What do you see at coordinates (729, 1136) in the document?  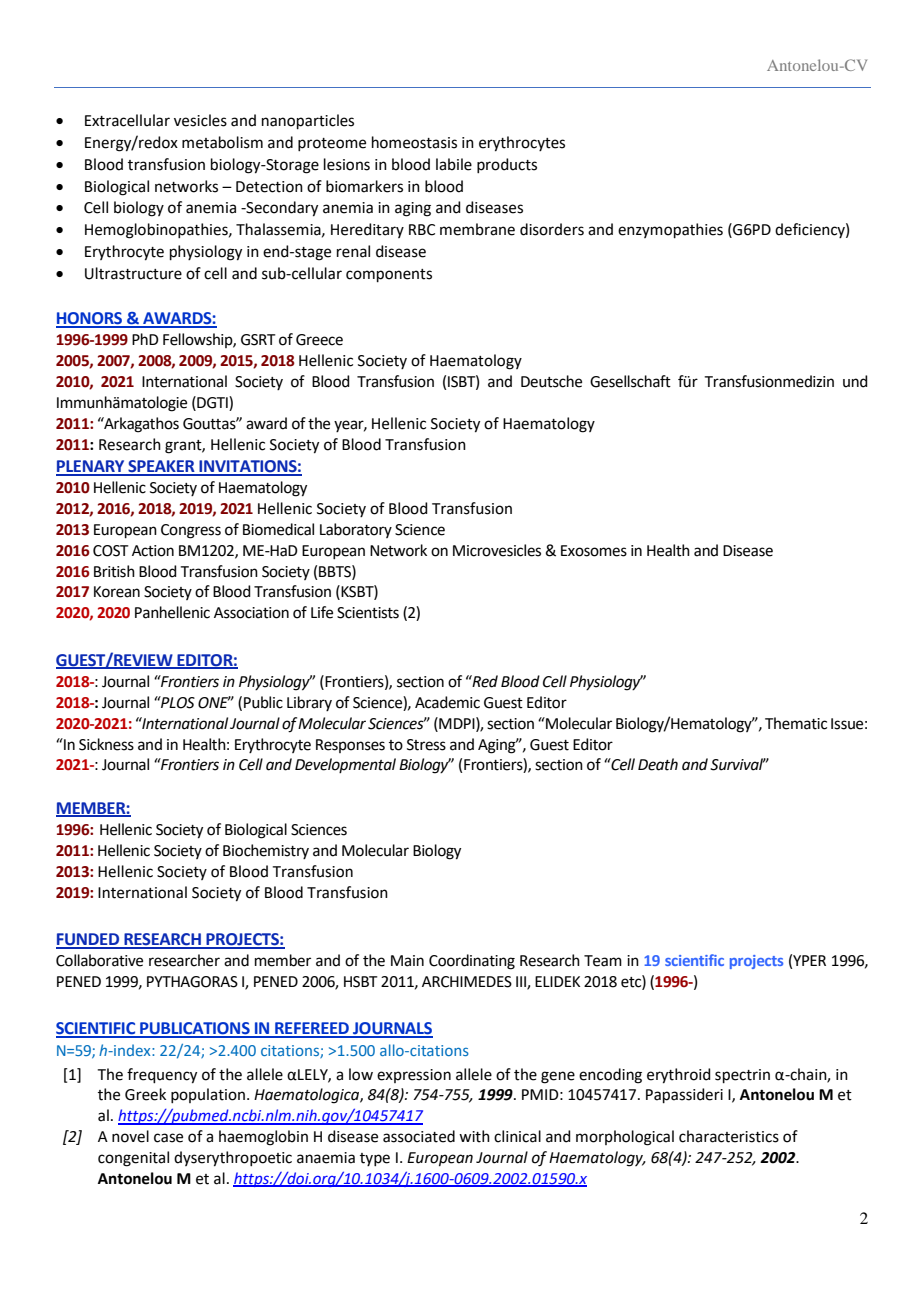 I see `characteristics` at bounding box center [729, 1136].
